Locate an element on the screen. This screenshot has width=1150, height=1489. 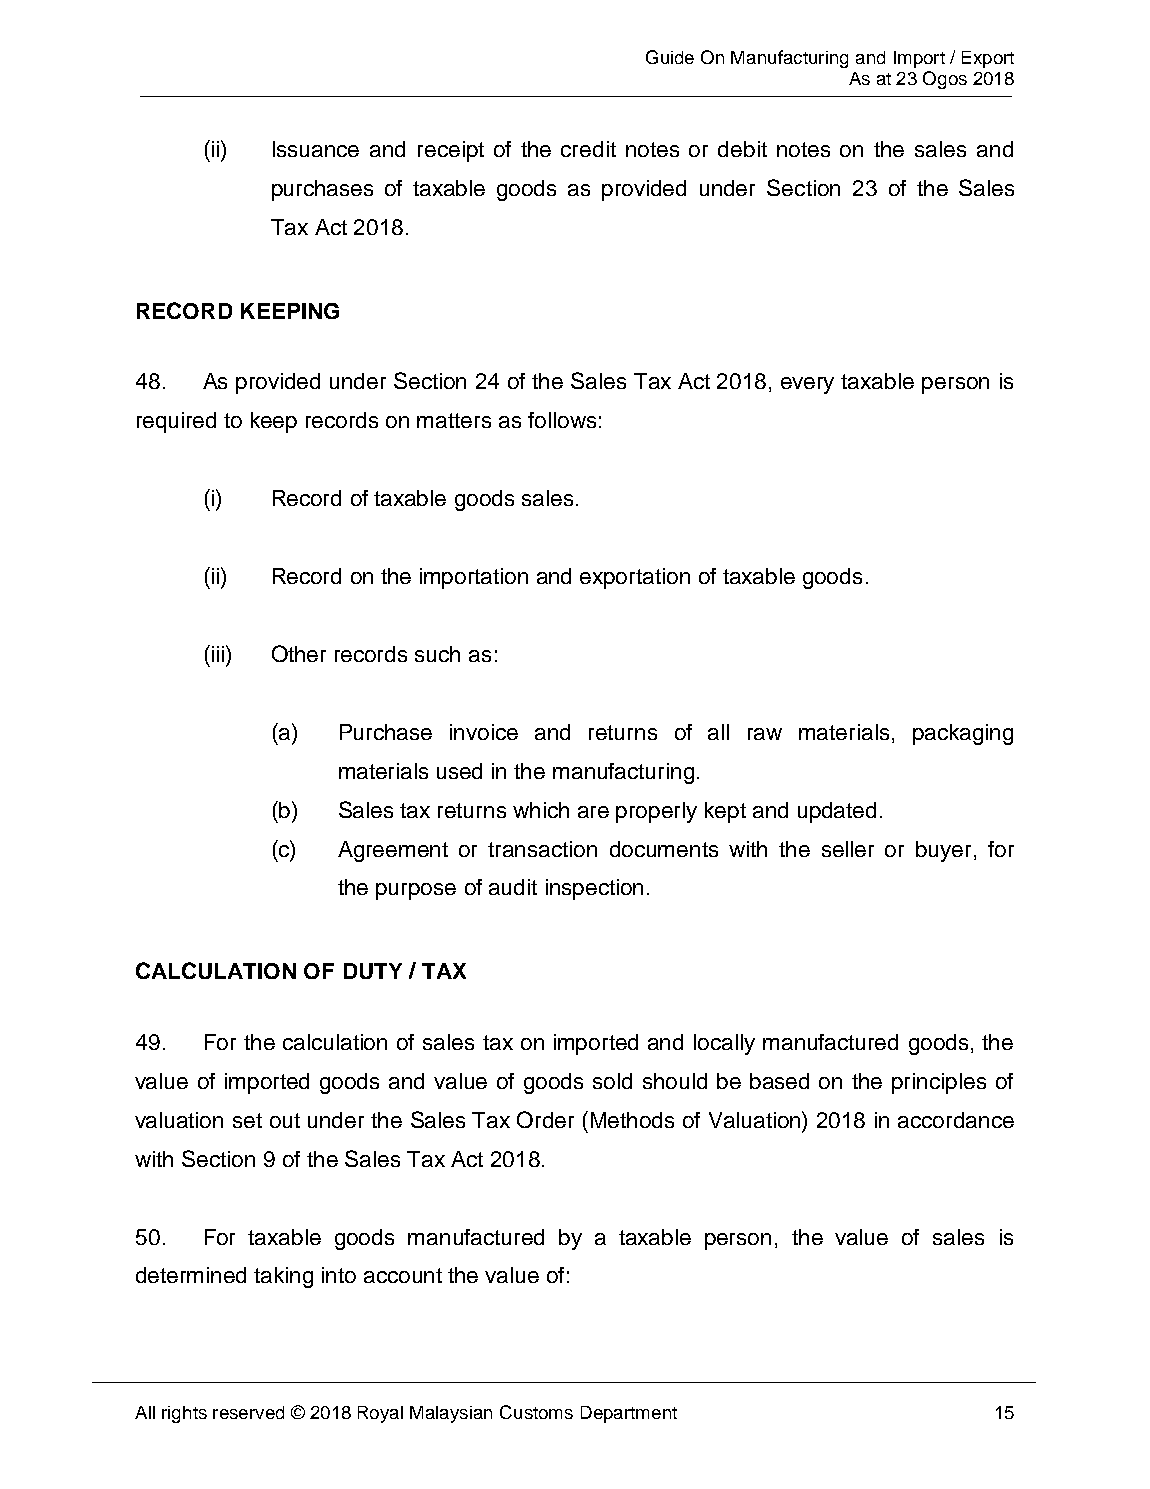
Issuance is located at coordinates (316, 149).
